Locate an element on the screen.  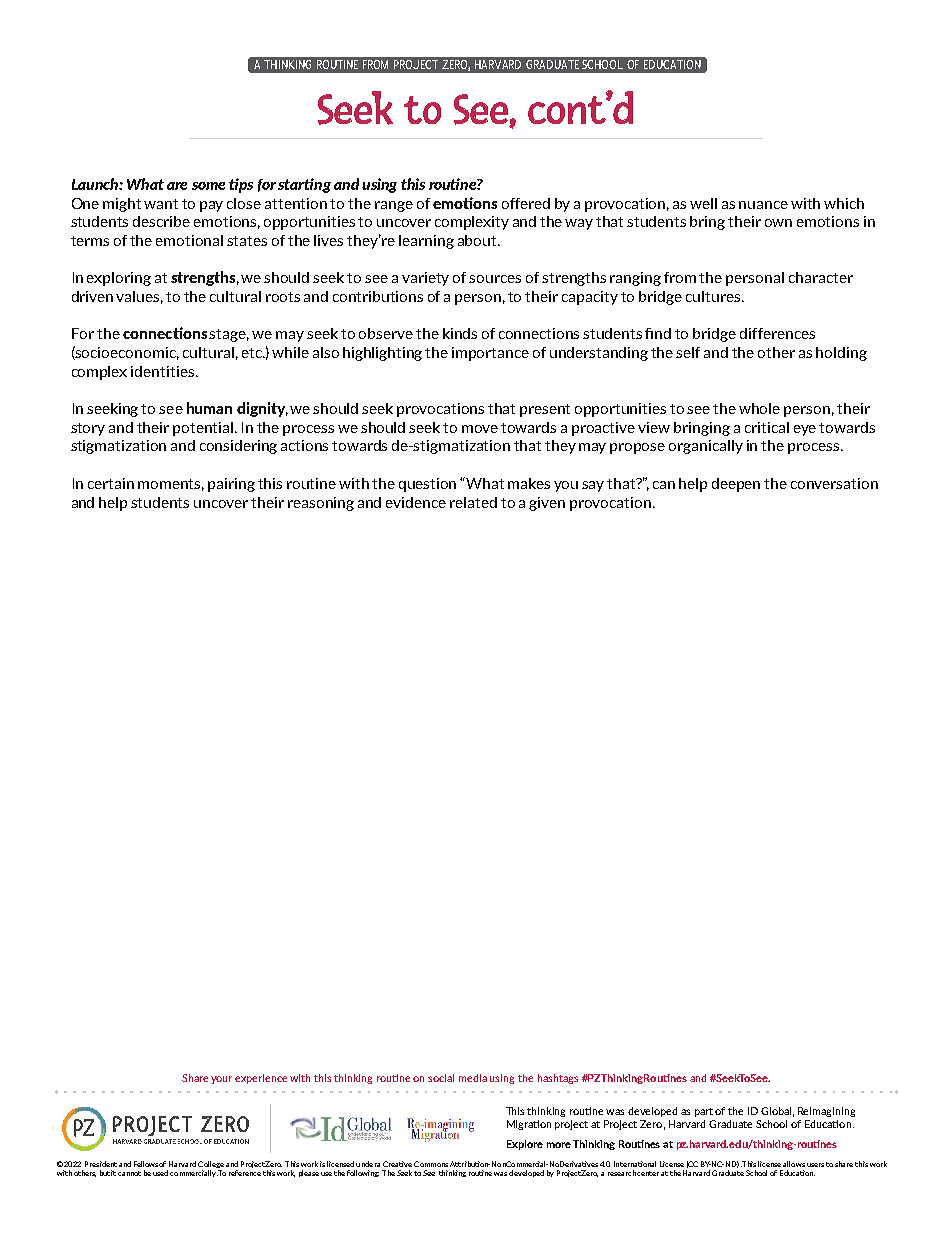
nuance is located at coordinates (763, 205).
